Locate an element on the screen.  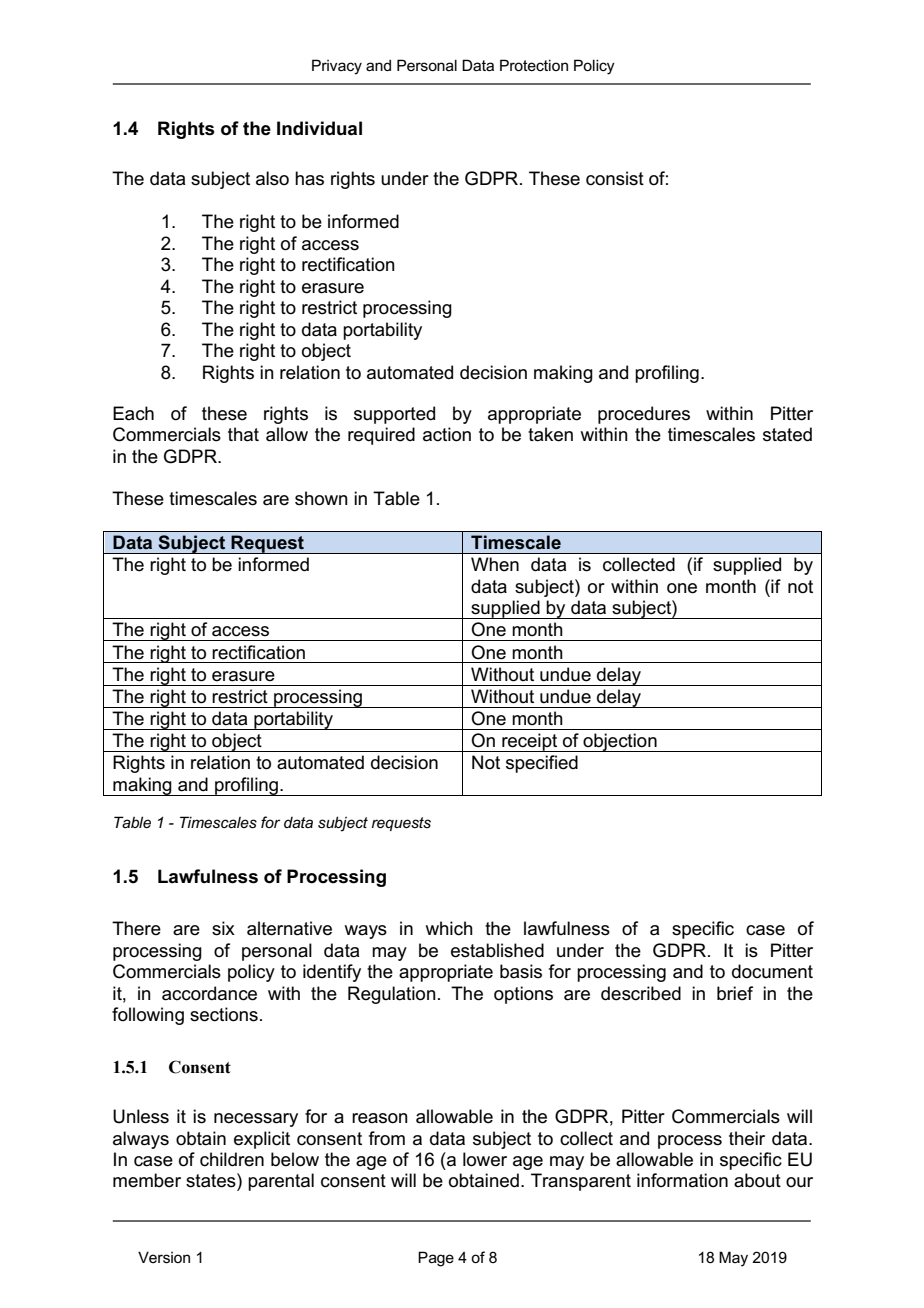
also is located at coordinates (272, 178).
